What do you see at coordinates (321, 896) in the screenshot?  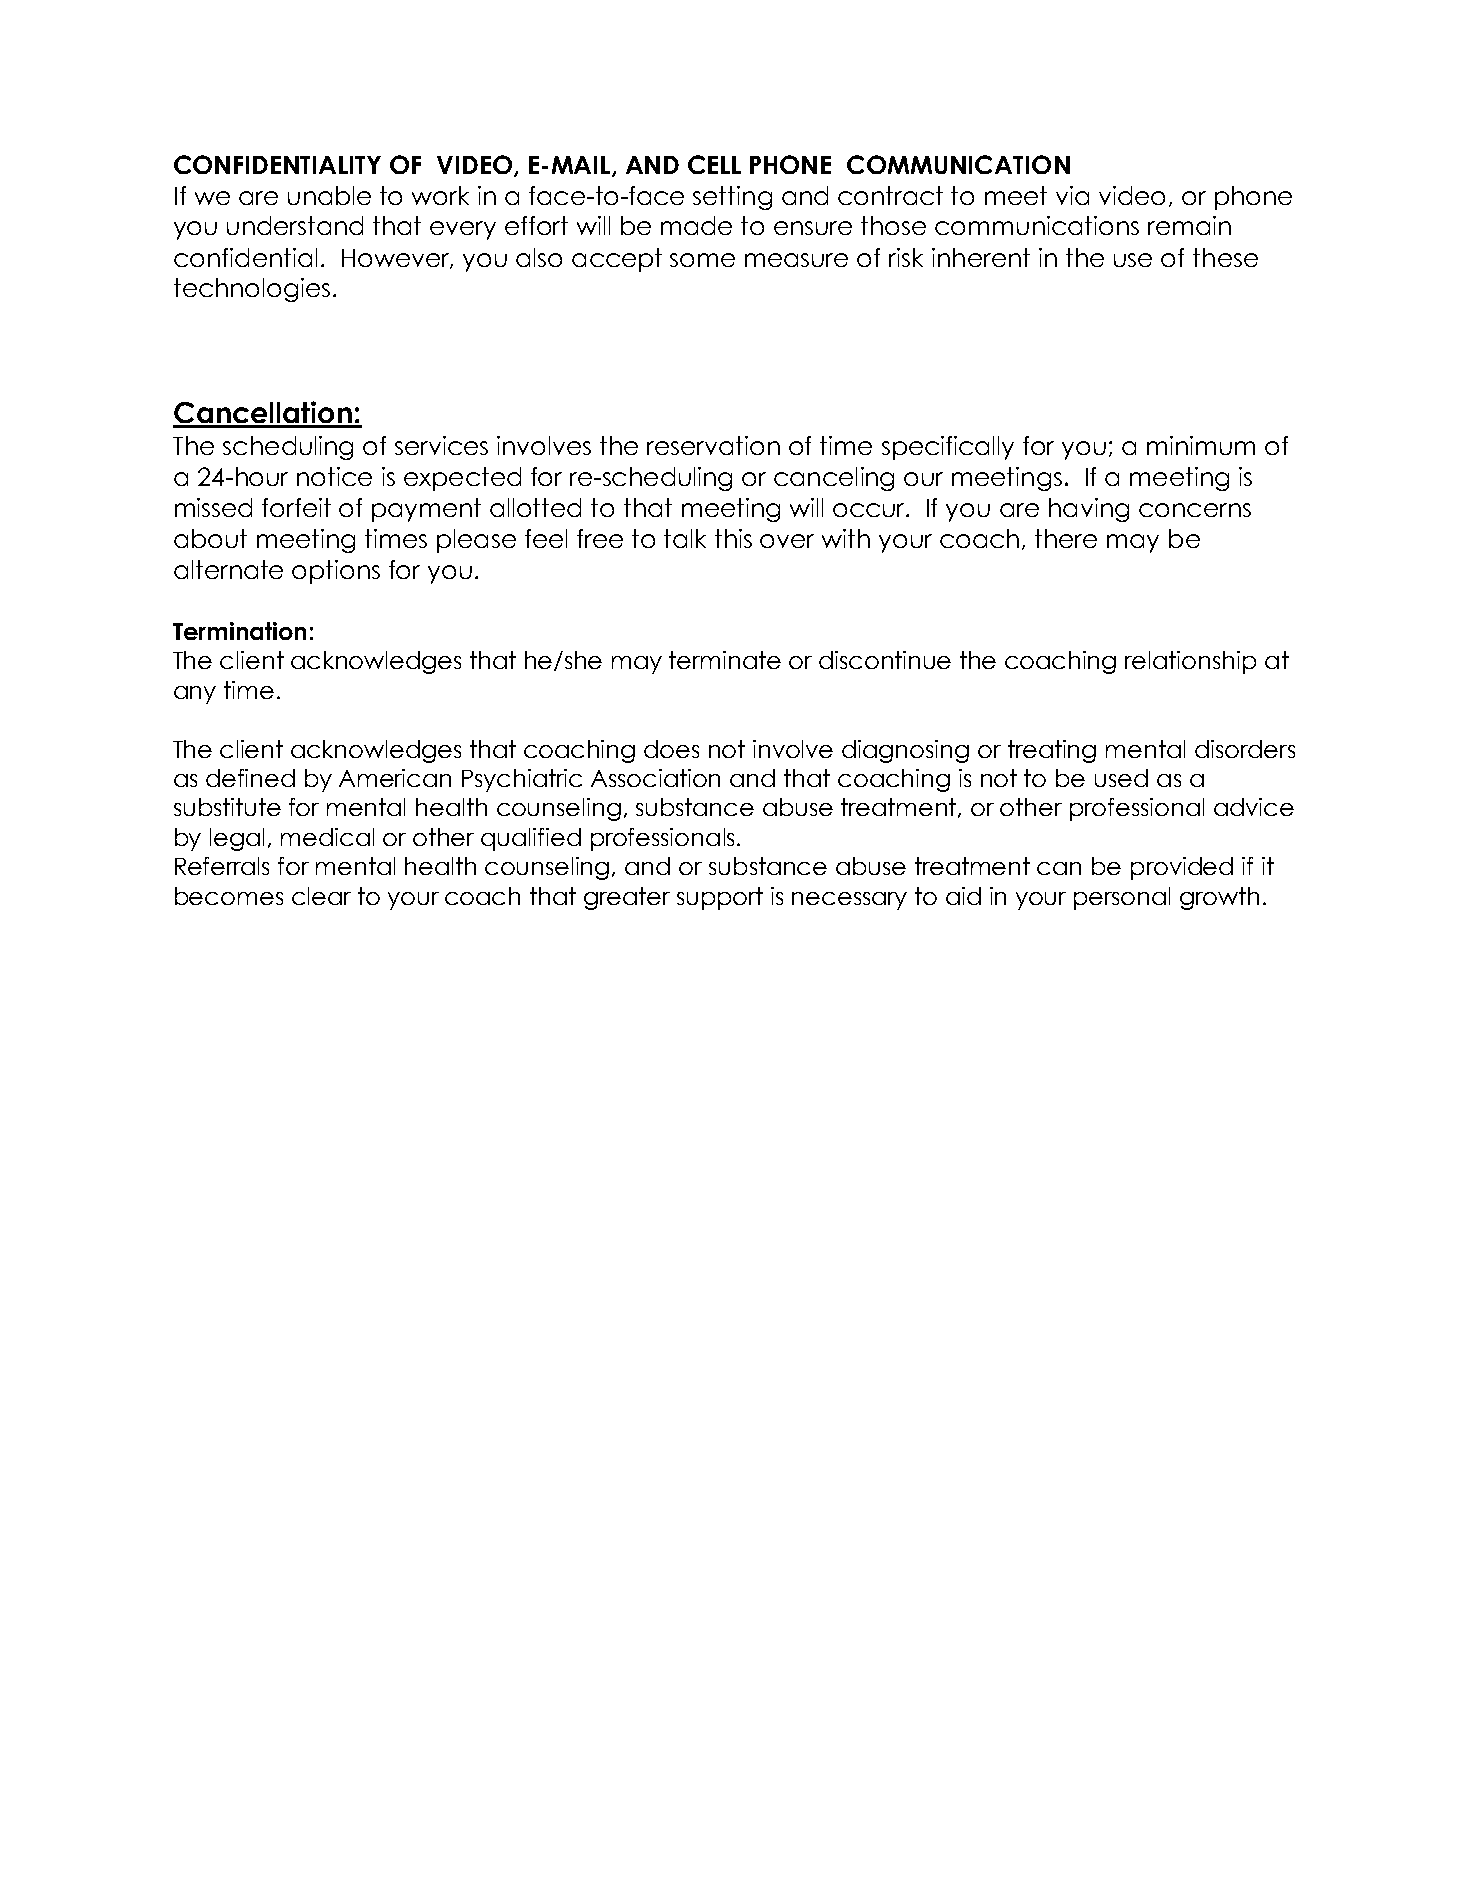 I see `clear` at bounding box center [321, 896].
